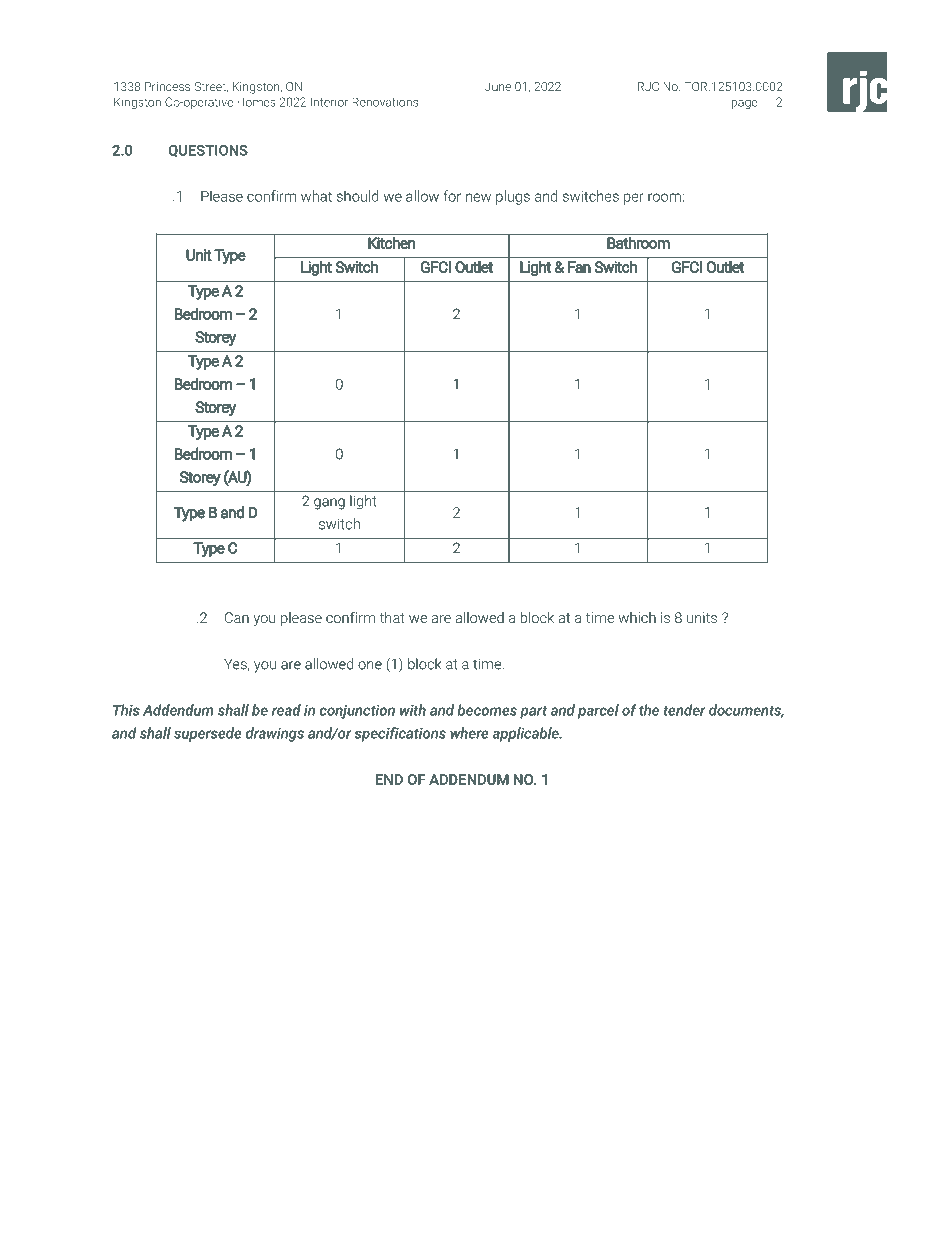  Describe the element at coordinates (385, 102) in the image. I see `Renovations` at that location.
